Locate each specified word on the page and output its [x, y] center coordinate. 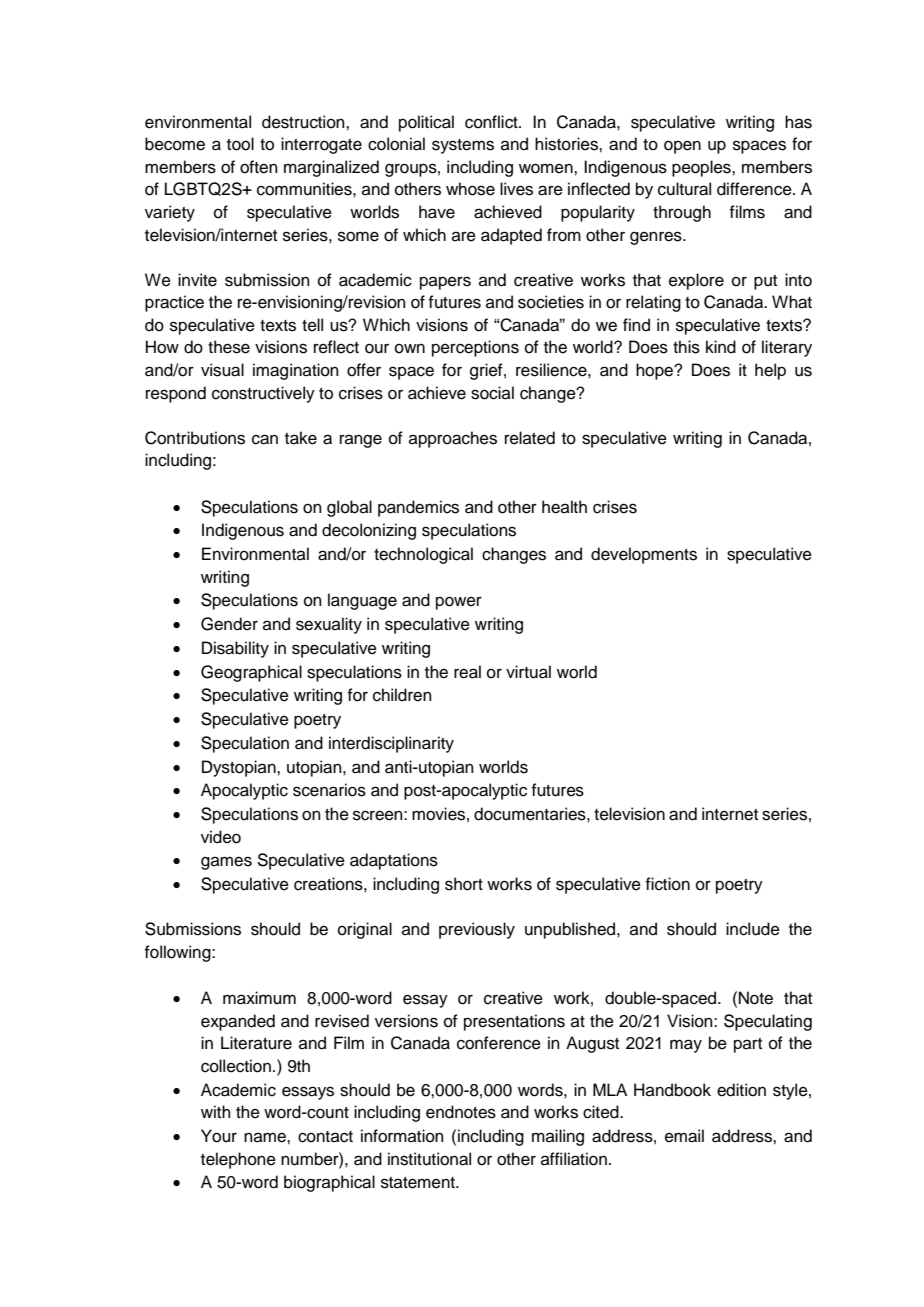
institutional [429, 1159]
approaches [453, 439]
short [464, 884]
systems [463, 146]
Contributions [195, 438]
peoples [702, 168]
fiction [668, 884]
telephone [238, 1160]
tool [240, 144]
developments [644, 555]
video [221, 837]
